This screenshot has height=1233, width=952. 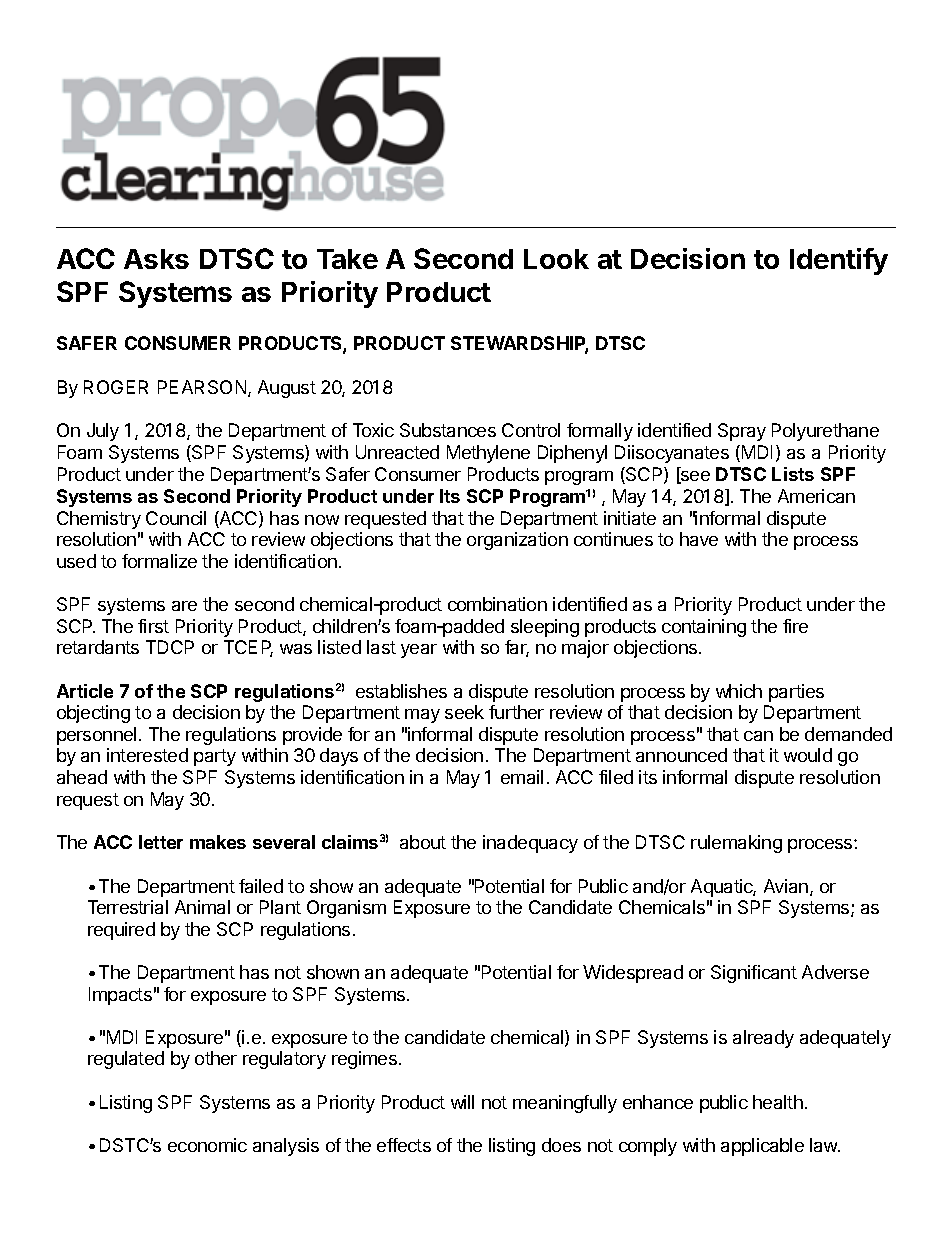 I want to click on Avian, so click(x=786, y=886).
